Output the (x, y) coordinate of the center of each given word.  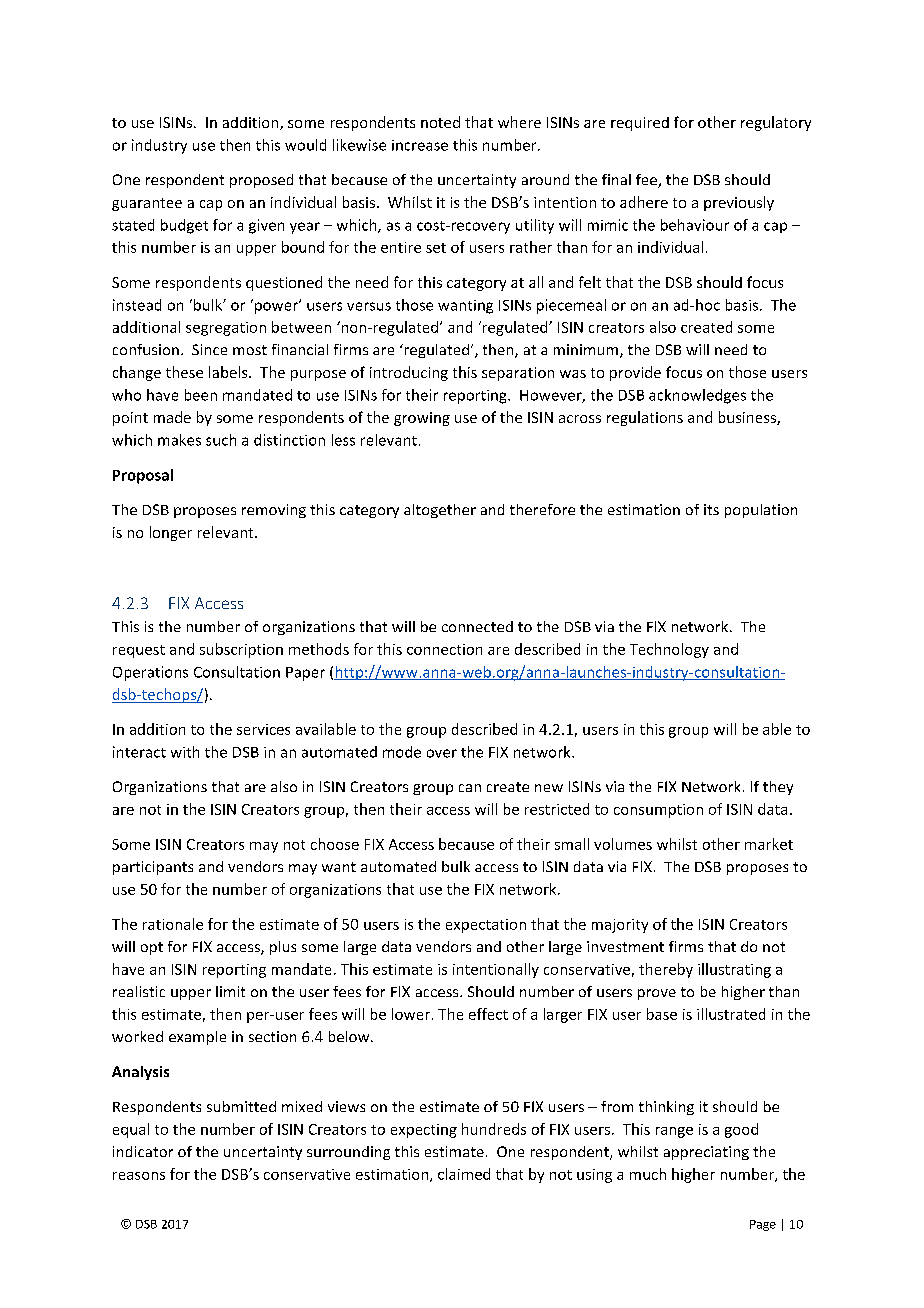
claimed (464, 1174)
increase (420, 145)
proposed (261, 181)
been (201, 395)
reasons (139, 1176)
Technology (669, 650)
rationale (173, 924)
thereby (666, 970)
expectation (486, 926)
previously (739, 203)
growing (422, 419)
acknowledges (697, 396)
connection (444, 649)
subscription (241, 650)
